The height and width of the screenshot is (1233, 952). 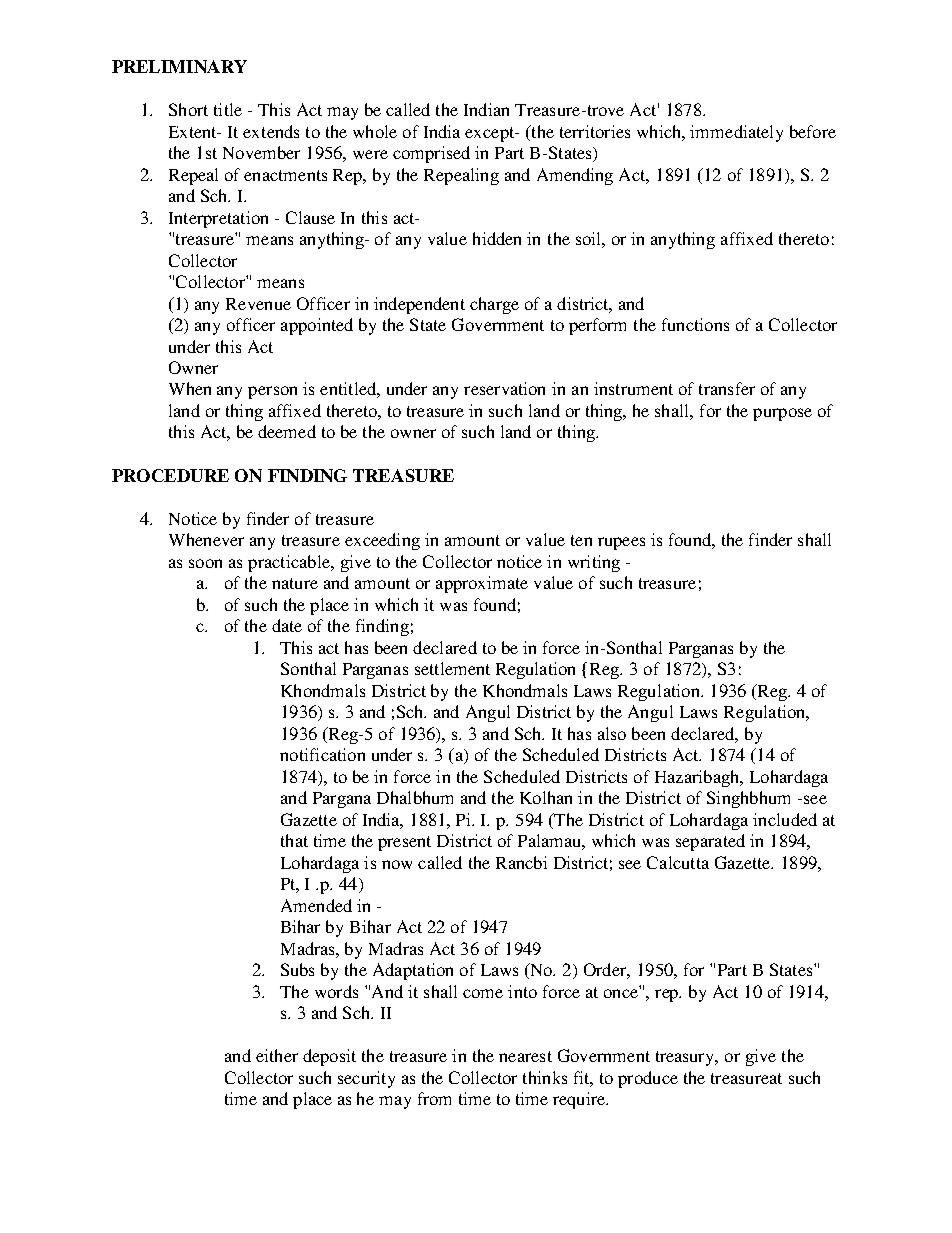 What do you see at coordinates (482, 584) in the screenshot?
I see `approximate` at bounding box center [482, 584].
